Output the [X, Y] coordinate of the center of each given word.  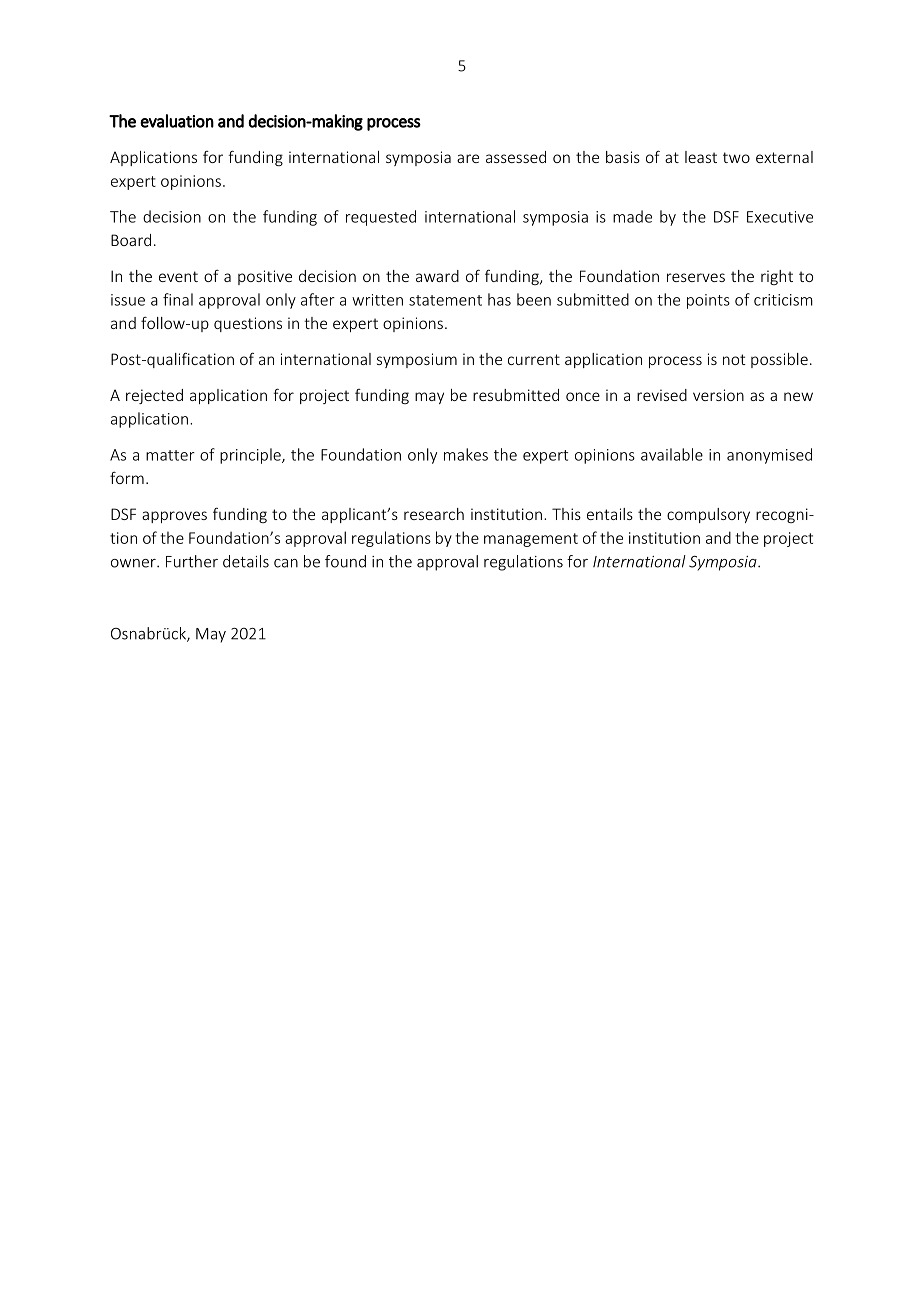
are [468, 158]
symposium [417, 360]
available [672, 454]
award [437, 276]
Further [192, 561]
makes [466, 454]
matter [170, 455]
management [531, 540]
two [736, 157]
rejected [154, 396]
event [178, 276]
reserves [696, 277]
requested [381, 218]
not [734, 359]
